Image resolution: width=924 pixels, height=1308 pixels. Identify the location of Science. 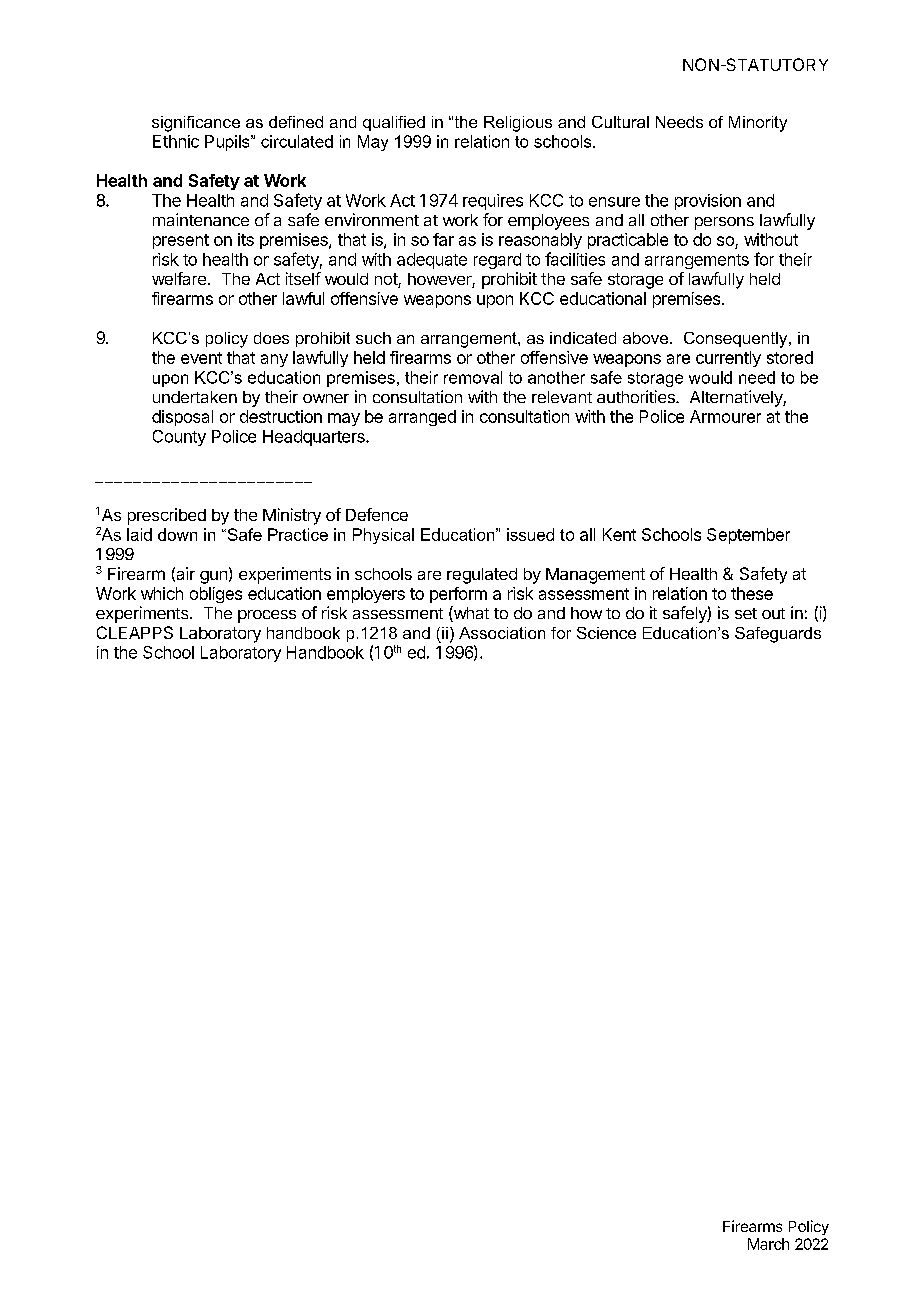
(606, 633).
